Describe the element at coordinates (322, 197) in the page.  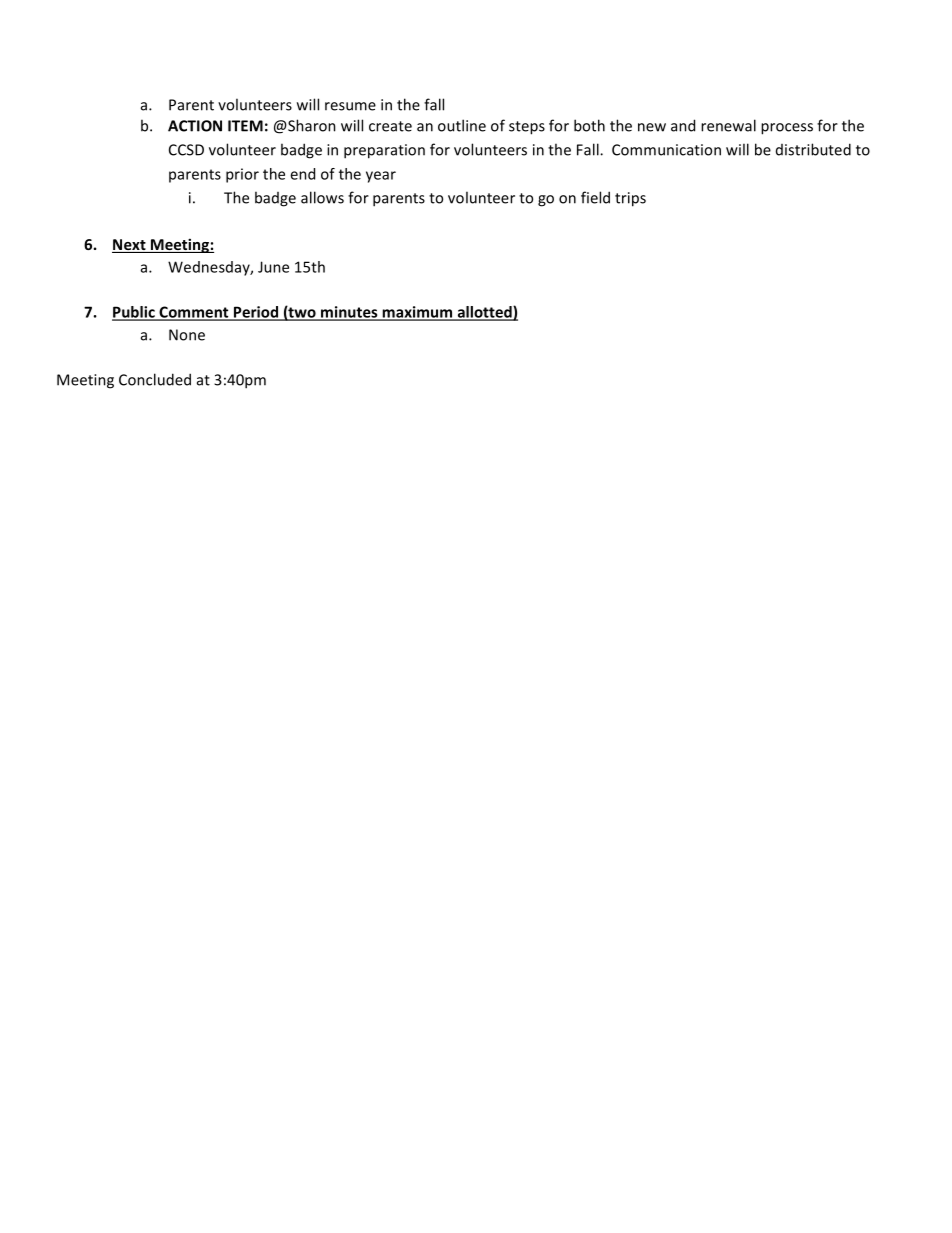
I see `allows` at that location.
